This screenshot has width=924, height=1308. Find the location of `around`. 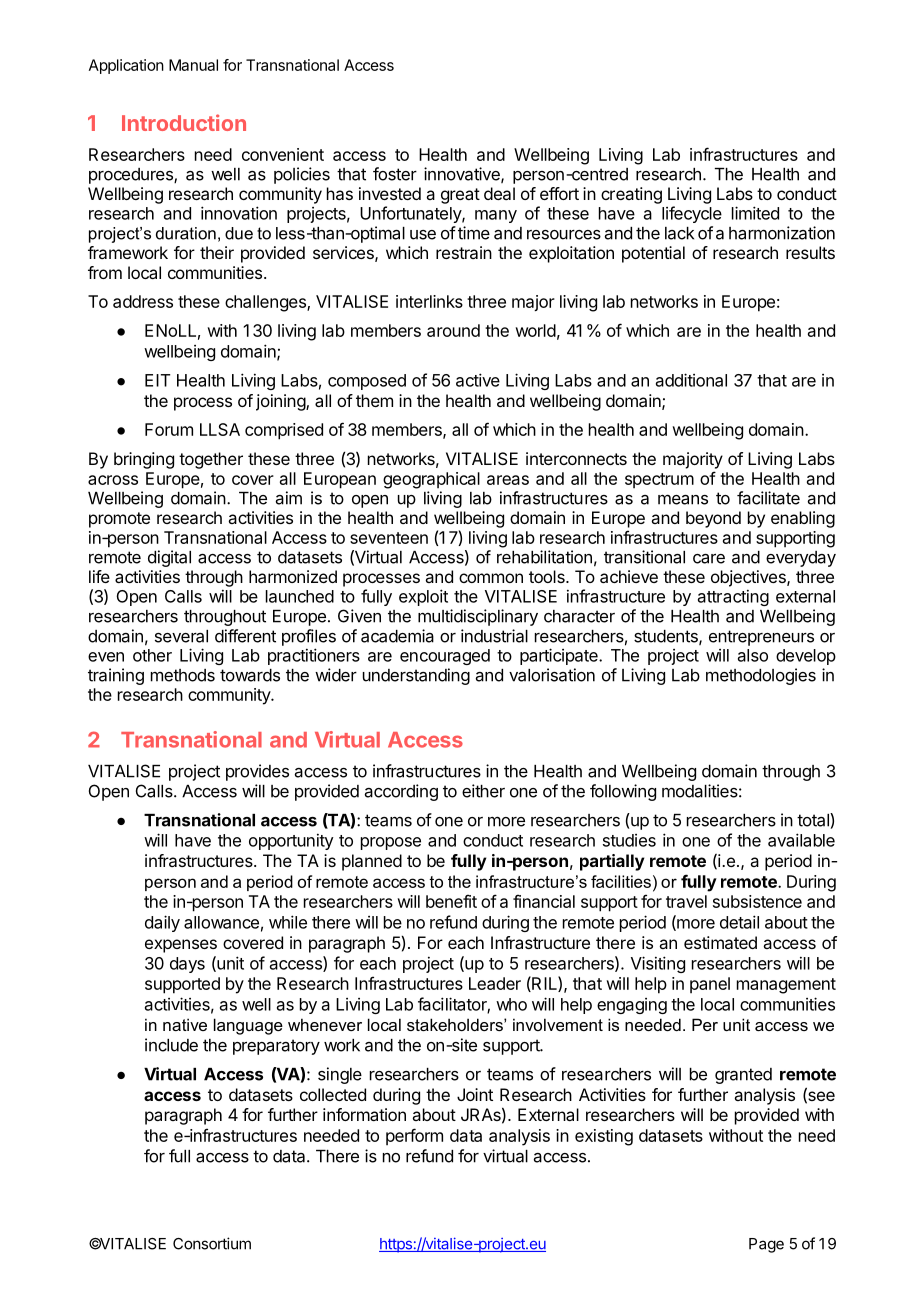

around is located at coordinates (453, 330).
